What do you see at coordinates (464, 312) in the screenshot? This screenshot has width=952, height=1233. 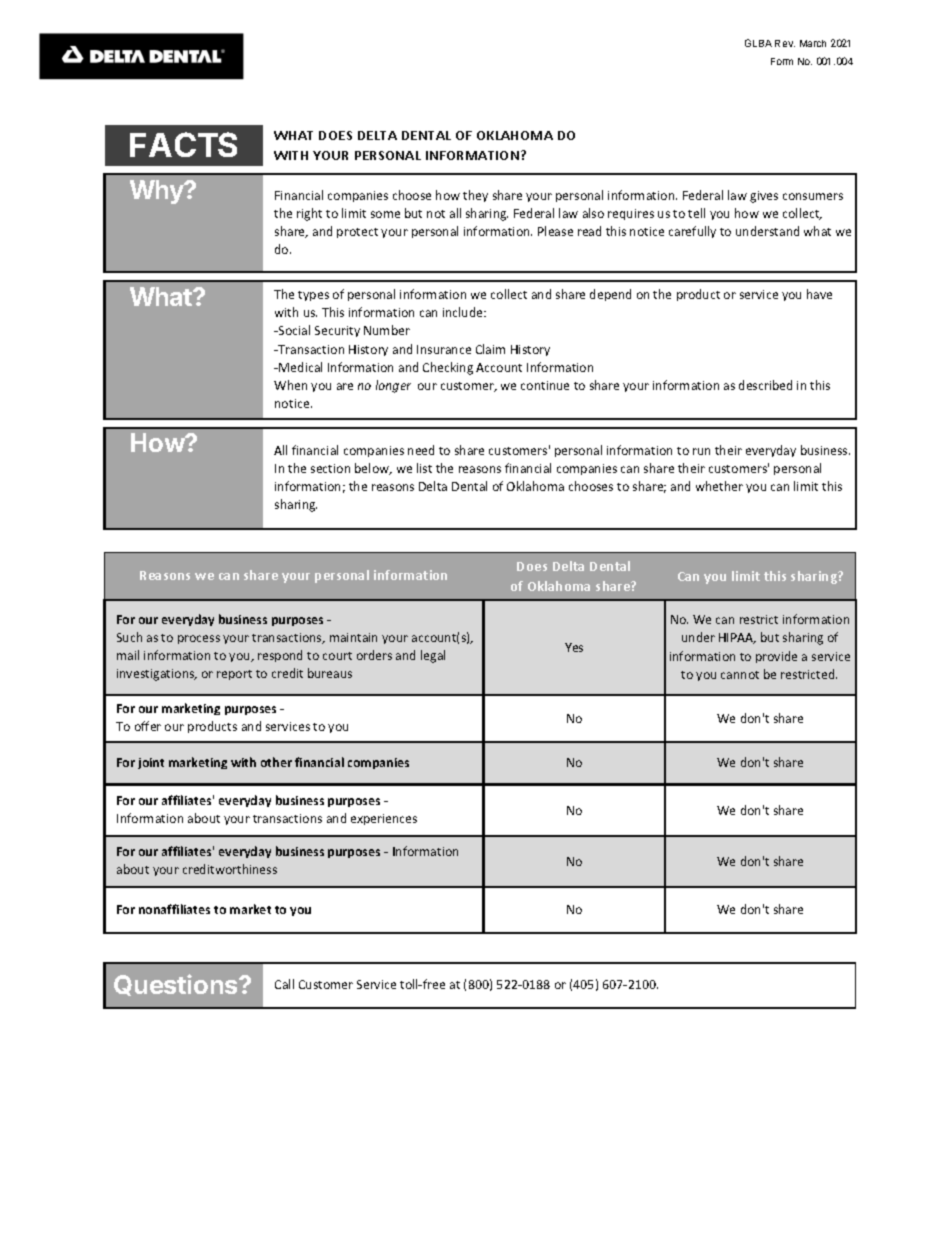 I see `include` at bounding box center [464, 312].
